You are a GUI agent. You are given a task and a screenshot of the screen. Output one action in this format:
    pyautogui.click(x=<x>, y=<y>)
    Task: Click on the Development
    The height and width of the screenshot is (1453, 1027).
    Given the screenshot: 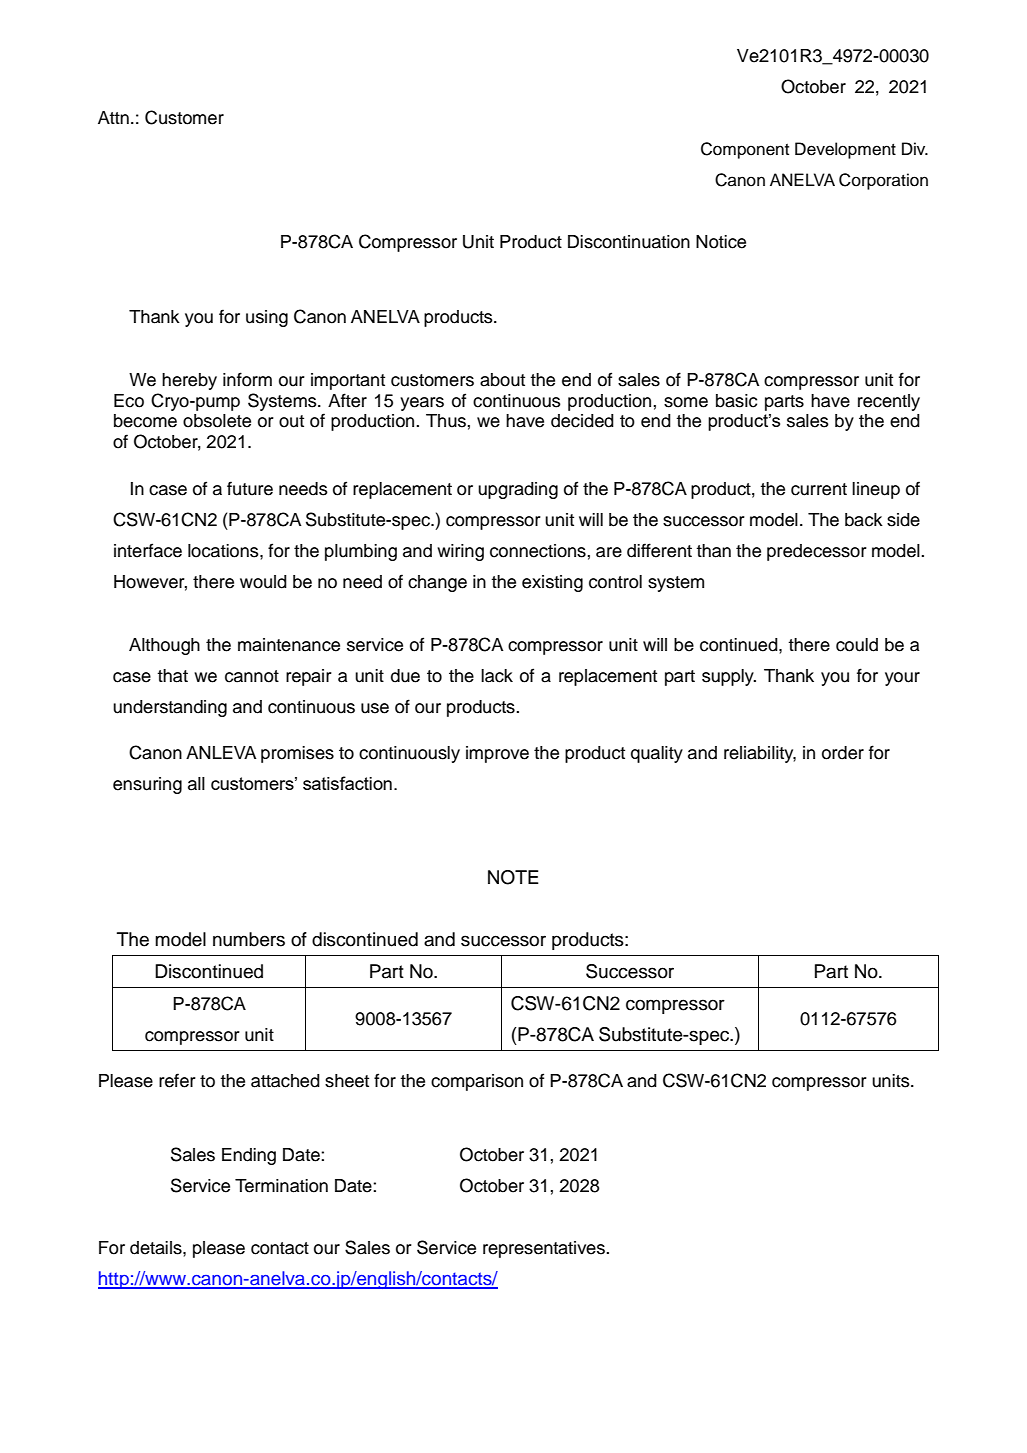 What is the action you would take?
    pyautogui.click(x=845, y=150)
